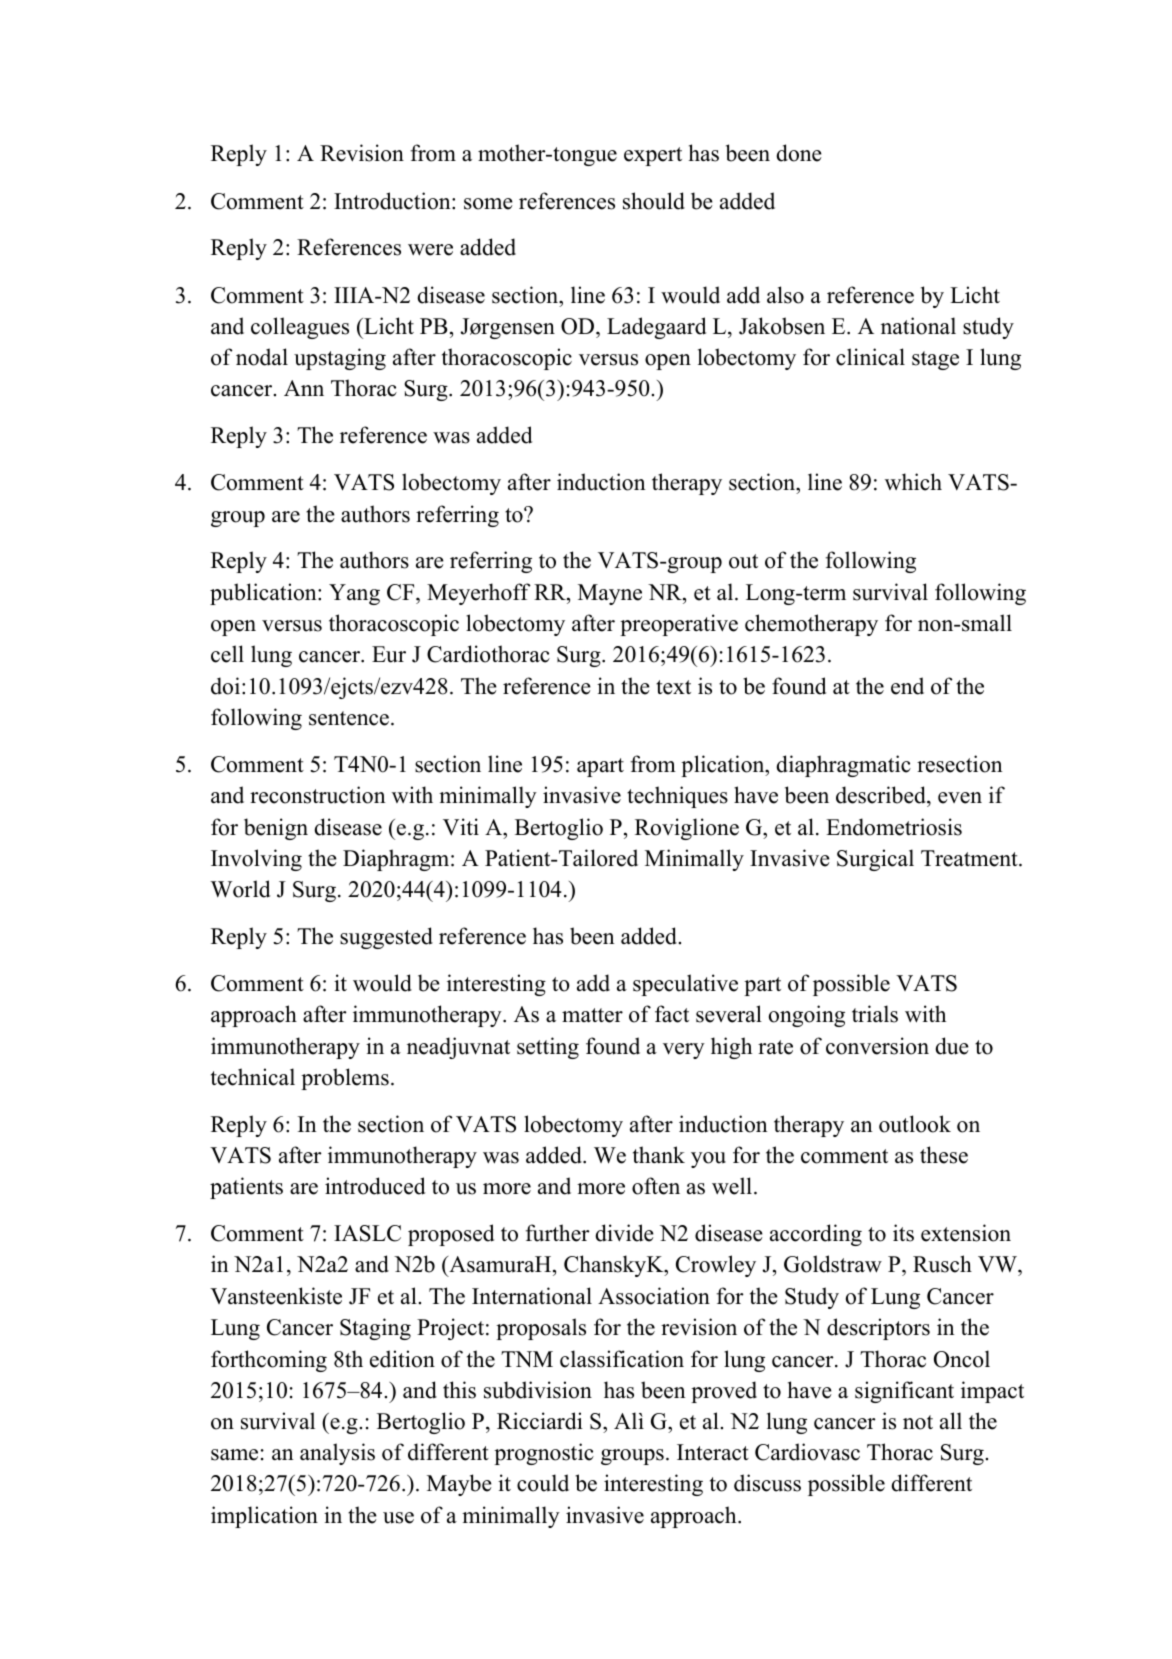 Image resolution: width=1172 pixels, height=1659 pixels. I want to click on problems, so click(345, 1079).
